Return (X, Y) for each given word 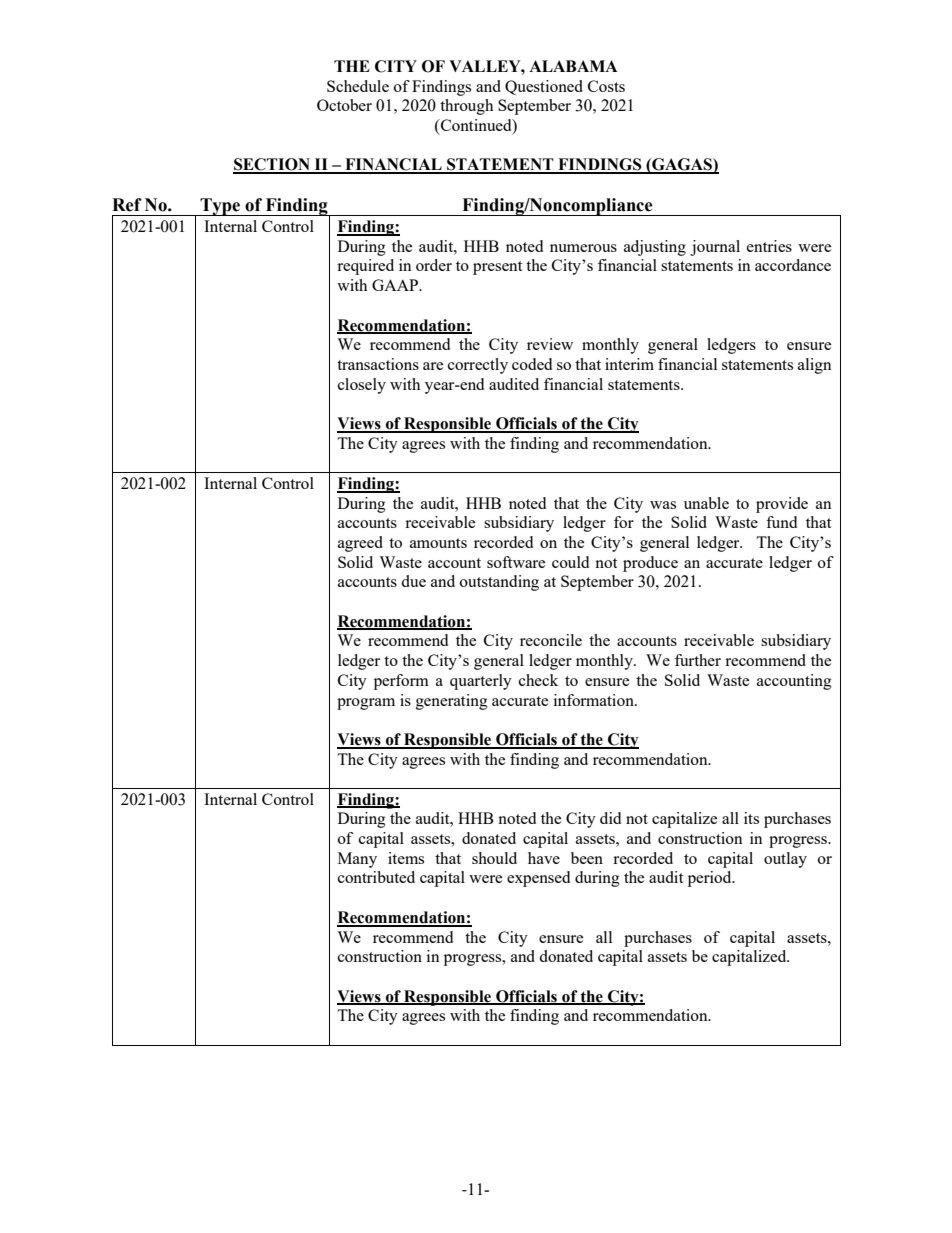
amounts (438, 543)
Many (357, 860)
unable (706, 503)
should (494, 858)
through (466, 107)
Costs (606, 86)
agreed (360, 544)
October (344, 105)
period (711, 879)
